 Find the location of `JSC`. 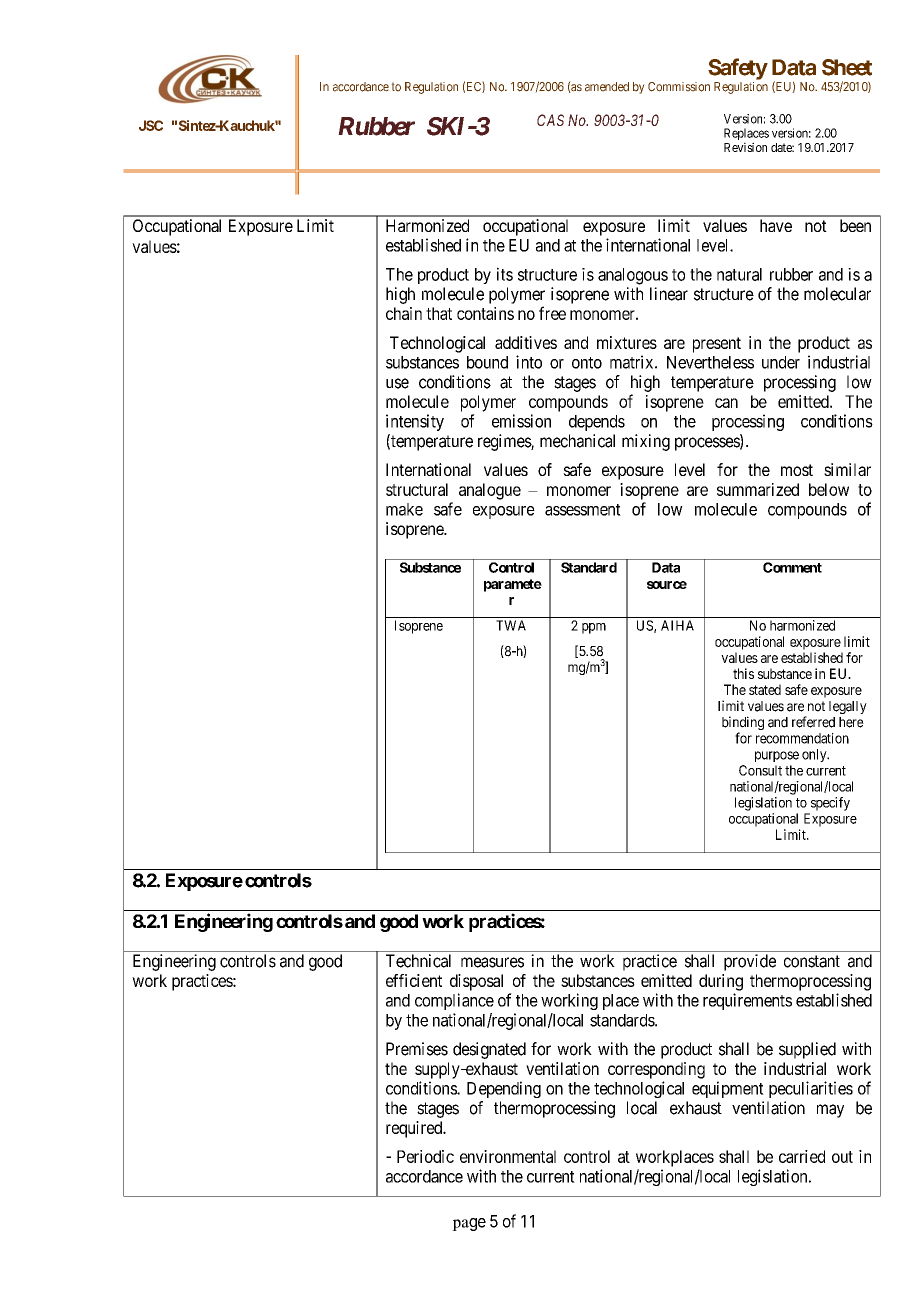

JSC is located at coordinates (151, 125).
